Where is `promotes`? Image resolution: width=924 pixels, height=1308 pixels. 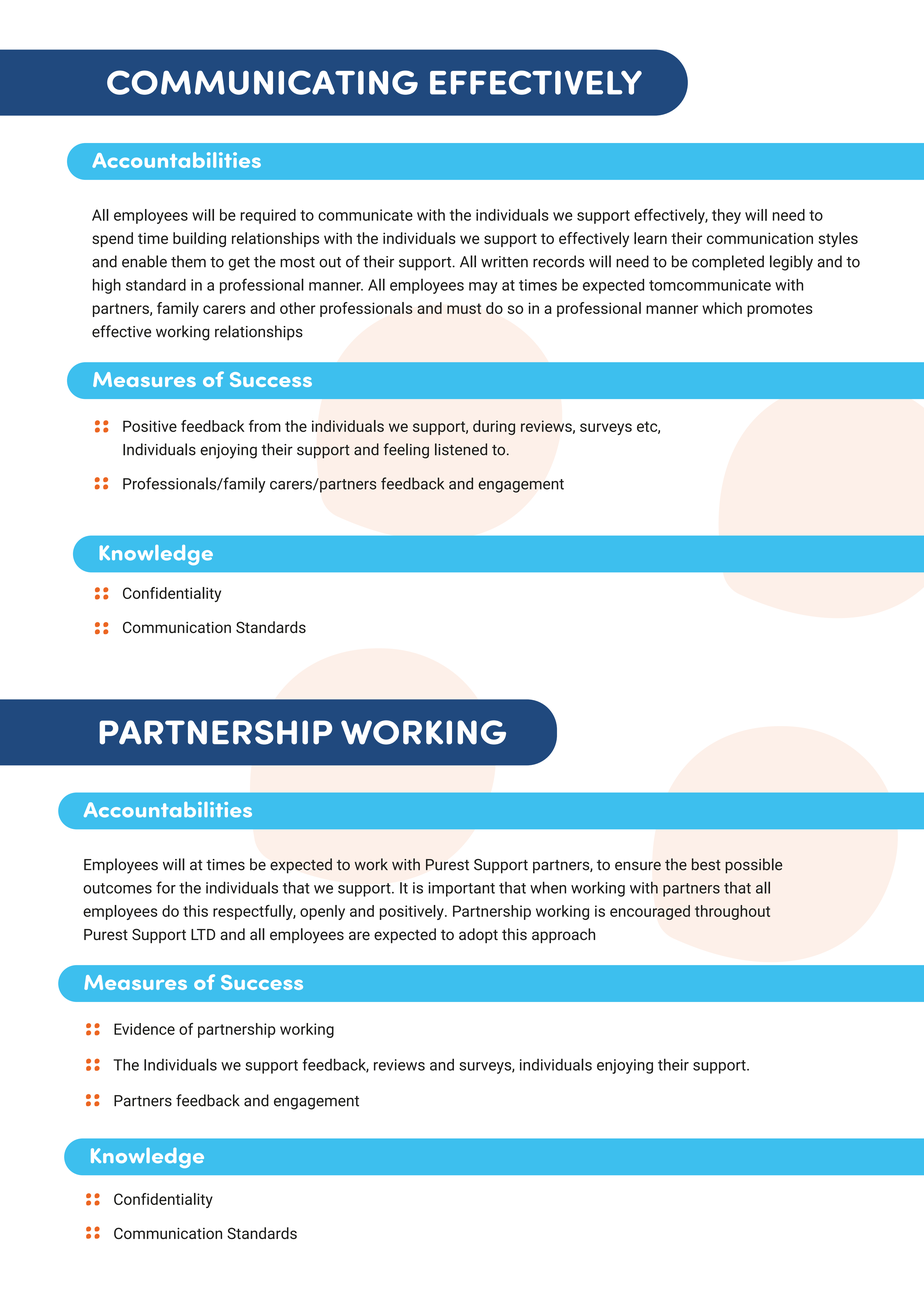
promotes is located at coordinates (780, 310).
